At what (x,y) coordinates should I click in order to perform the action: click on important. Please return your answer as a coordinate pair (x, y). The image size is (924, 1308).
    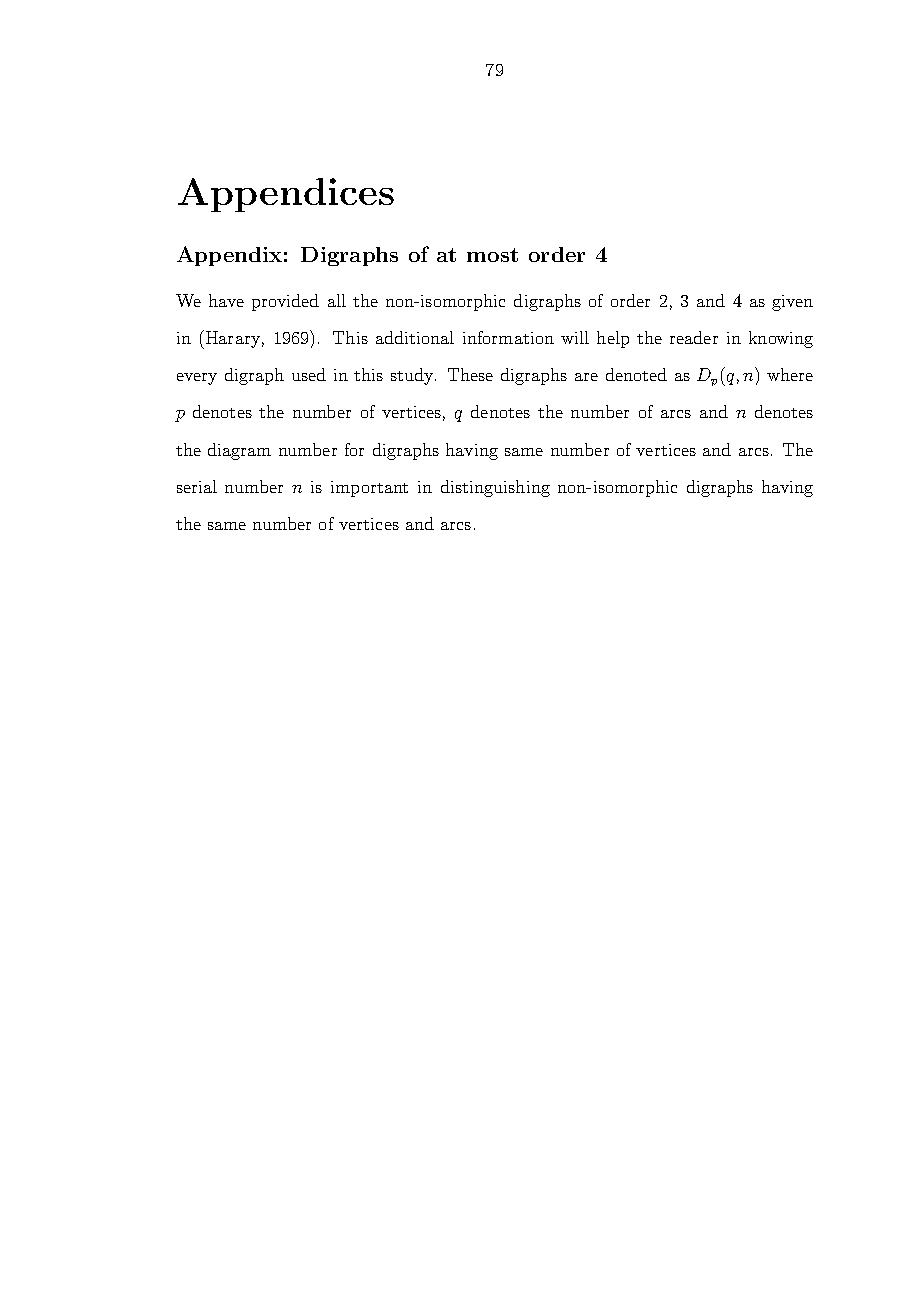
    Looking at the image, I should click on (369, 489).
